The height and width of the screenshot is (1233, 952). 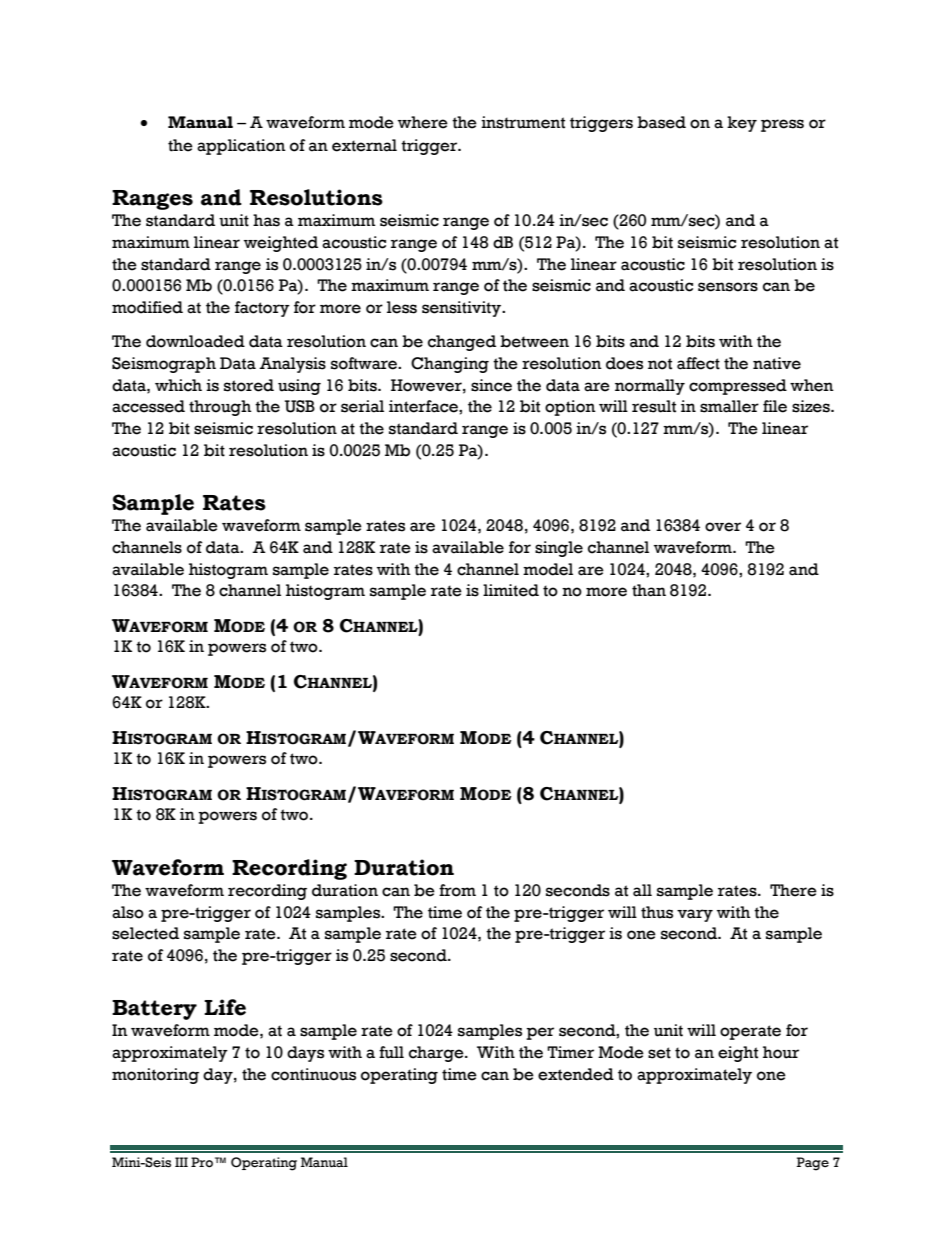 I want to click on than, so click(x=649, y=590).
